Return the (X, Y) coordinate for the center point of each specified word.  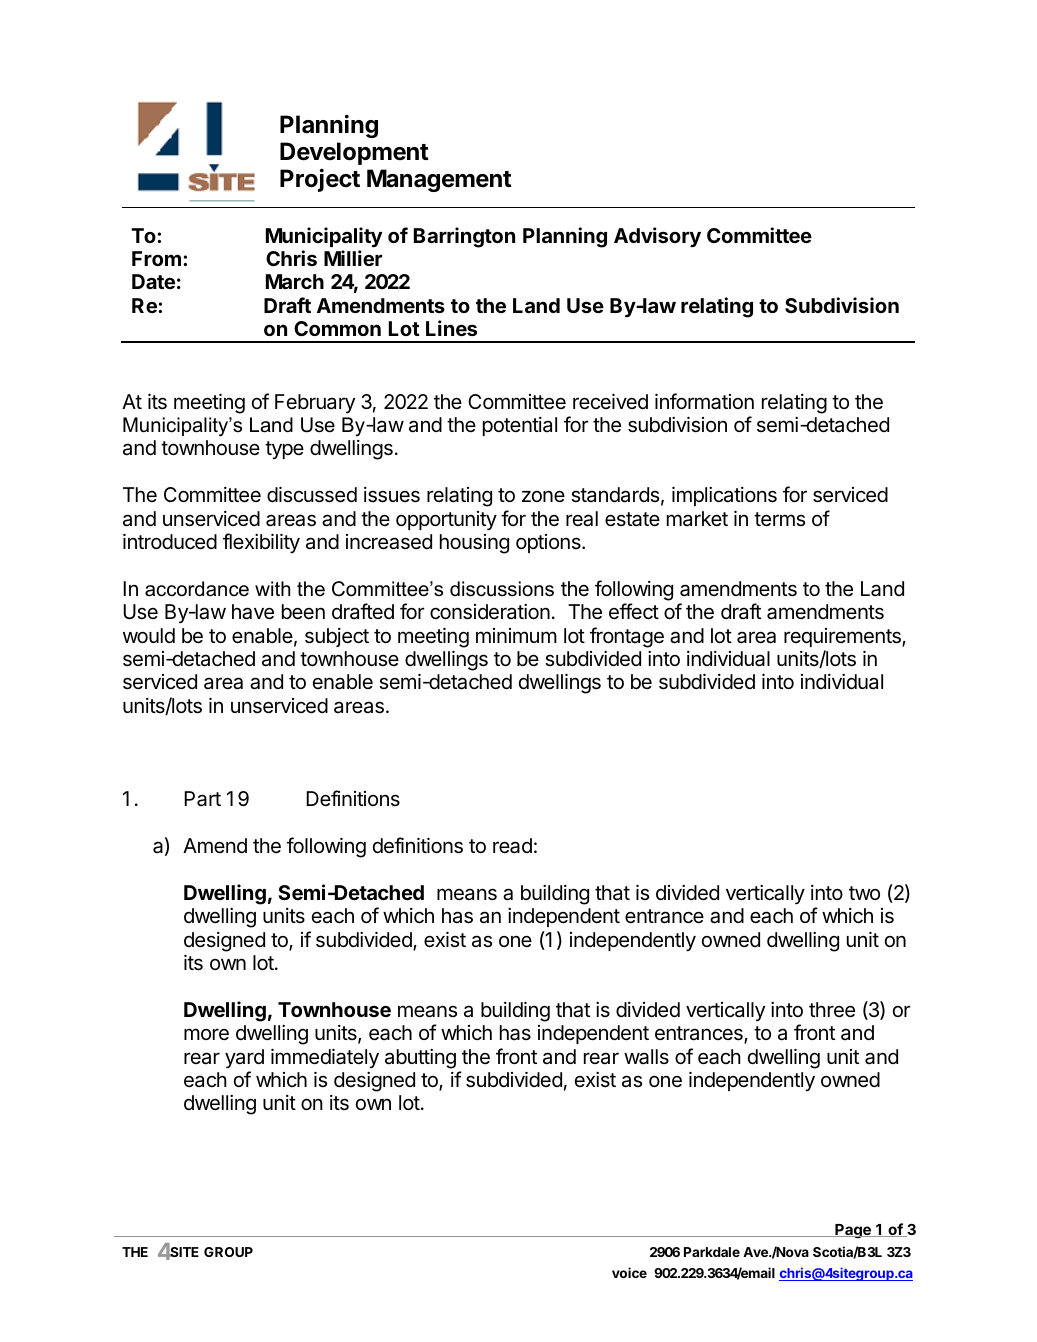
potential (520, 426)
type (284, 450)
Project (320, 180)
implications (724, 496)
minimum (516, 635)
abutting (420, 1059)
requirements (843, 637)
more (206, 1034)
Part (202, 799)
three (832, 1010)
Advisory (657, 237)
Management (439, 180)
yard (244, 1058)
